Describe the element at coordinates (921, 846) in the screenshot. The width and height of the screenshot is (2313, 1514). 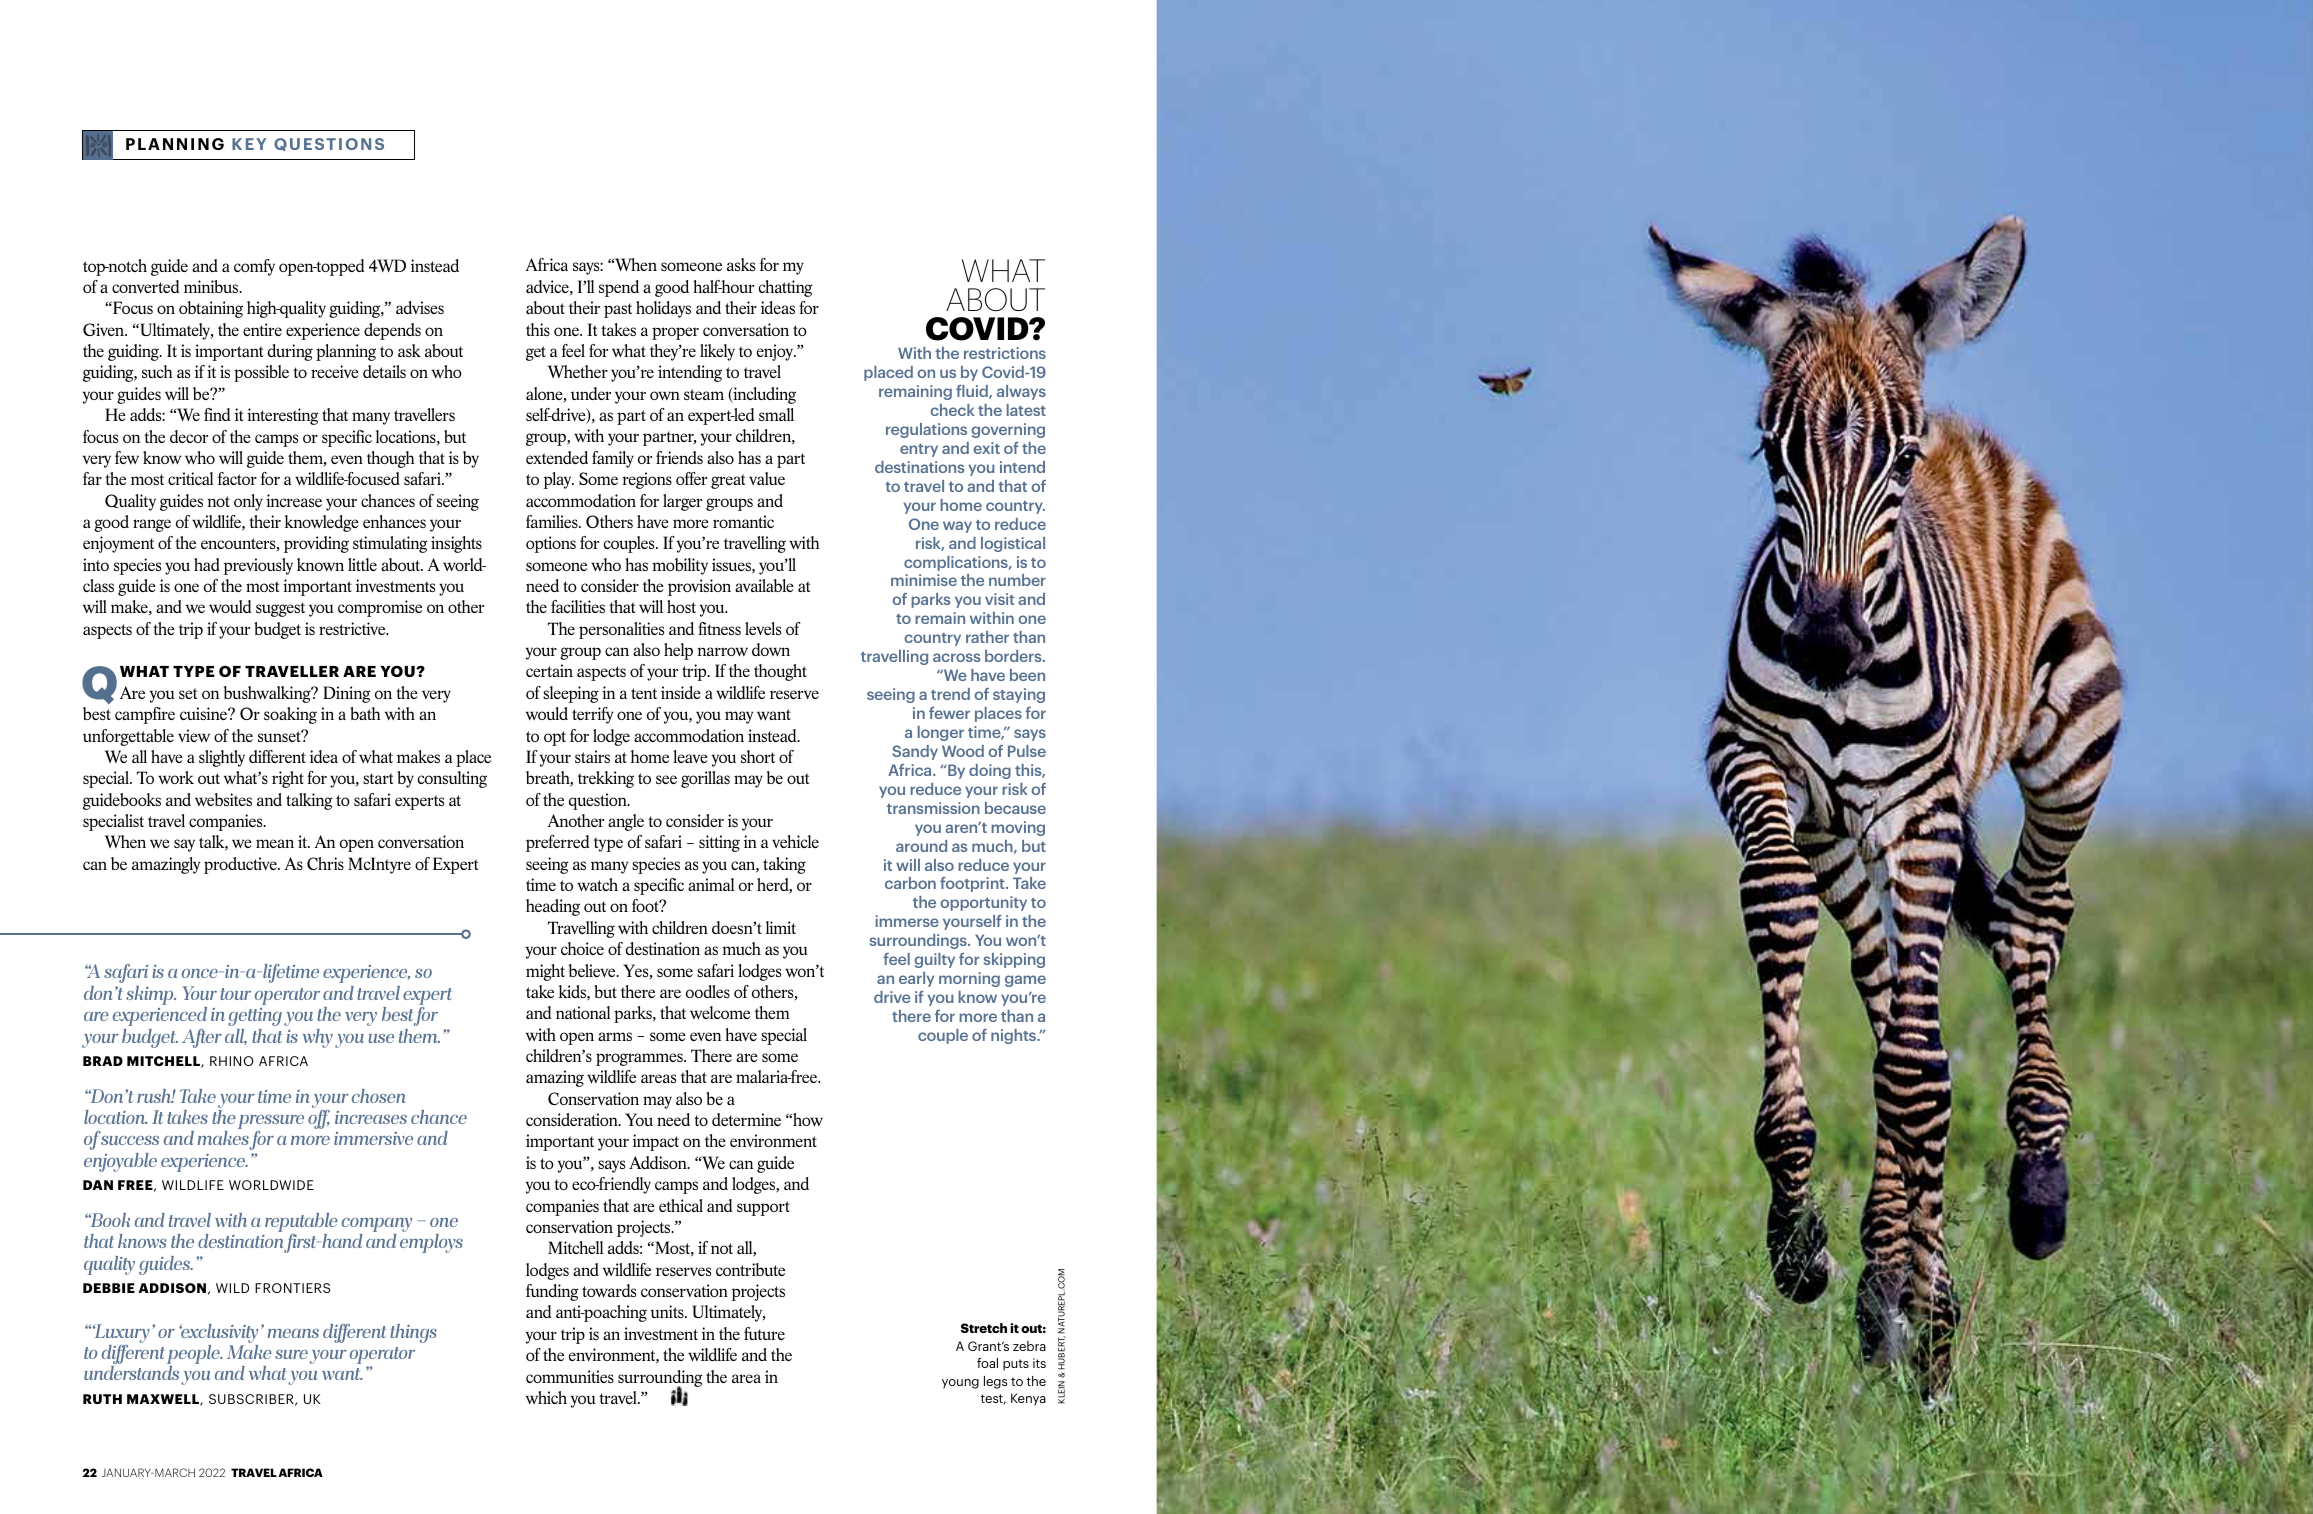
I see `around` at that location.
